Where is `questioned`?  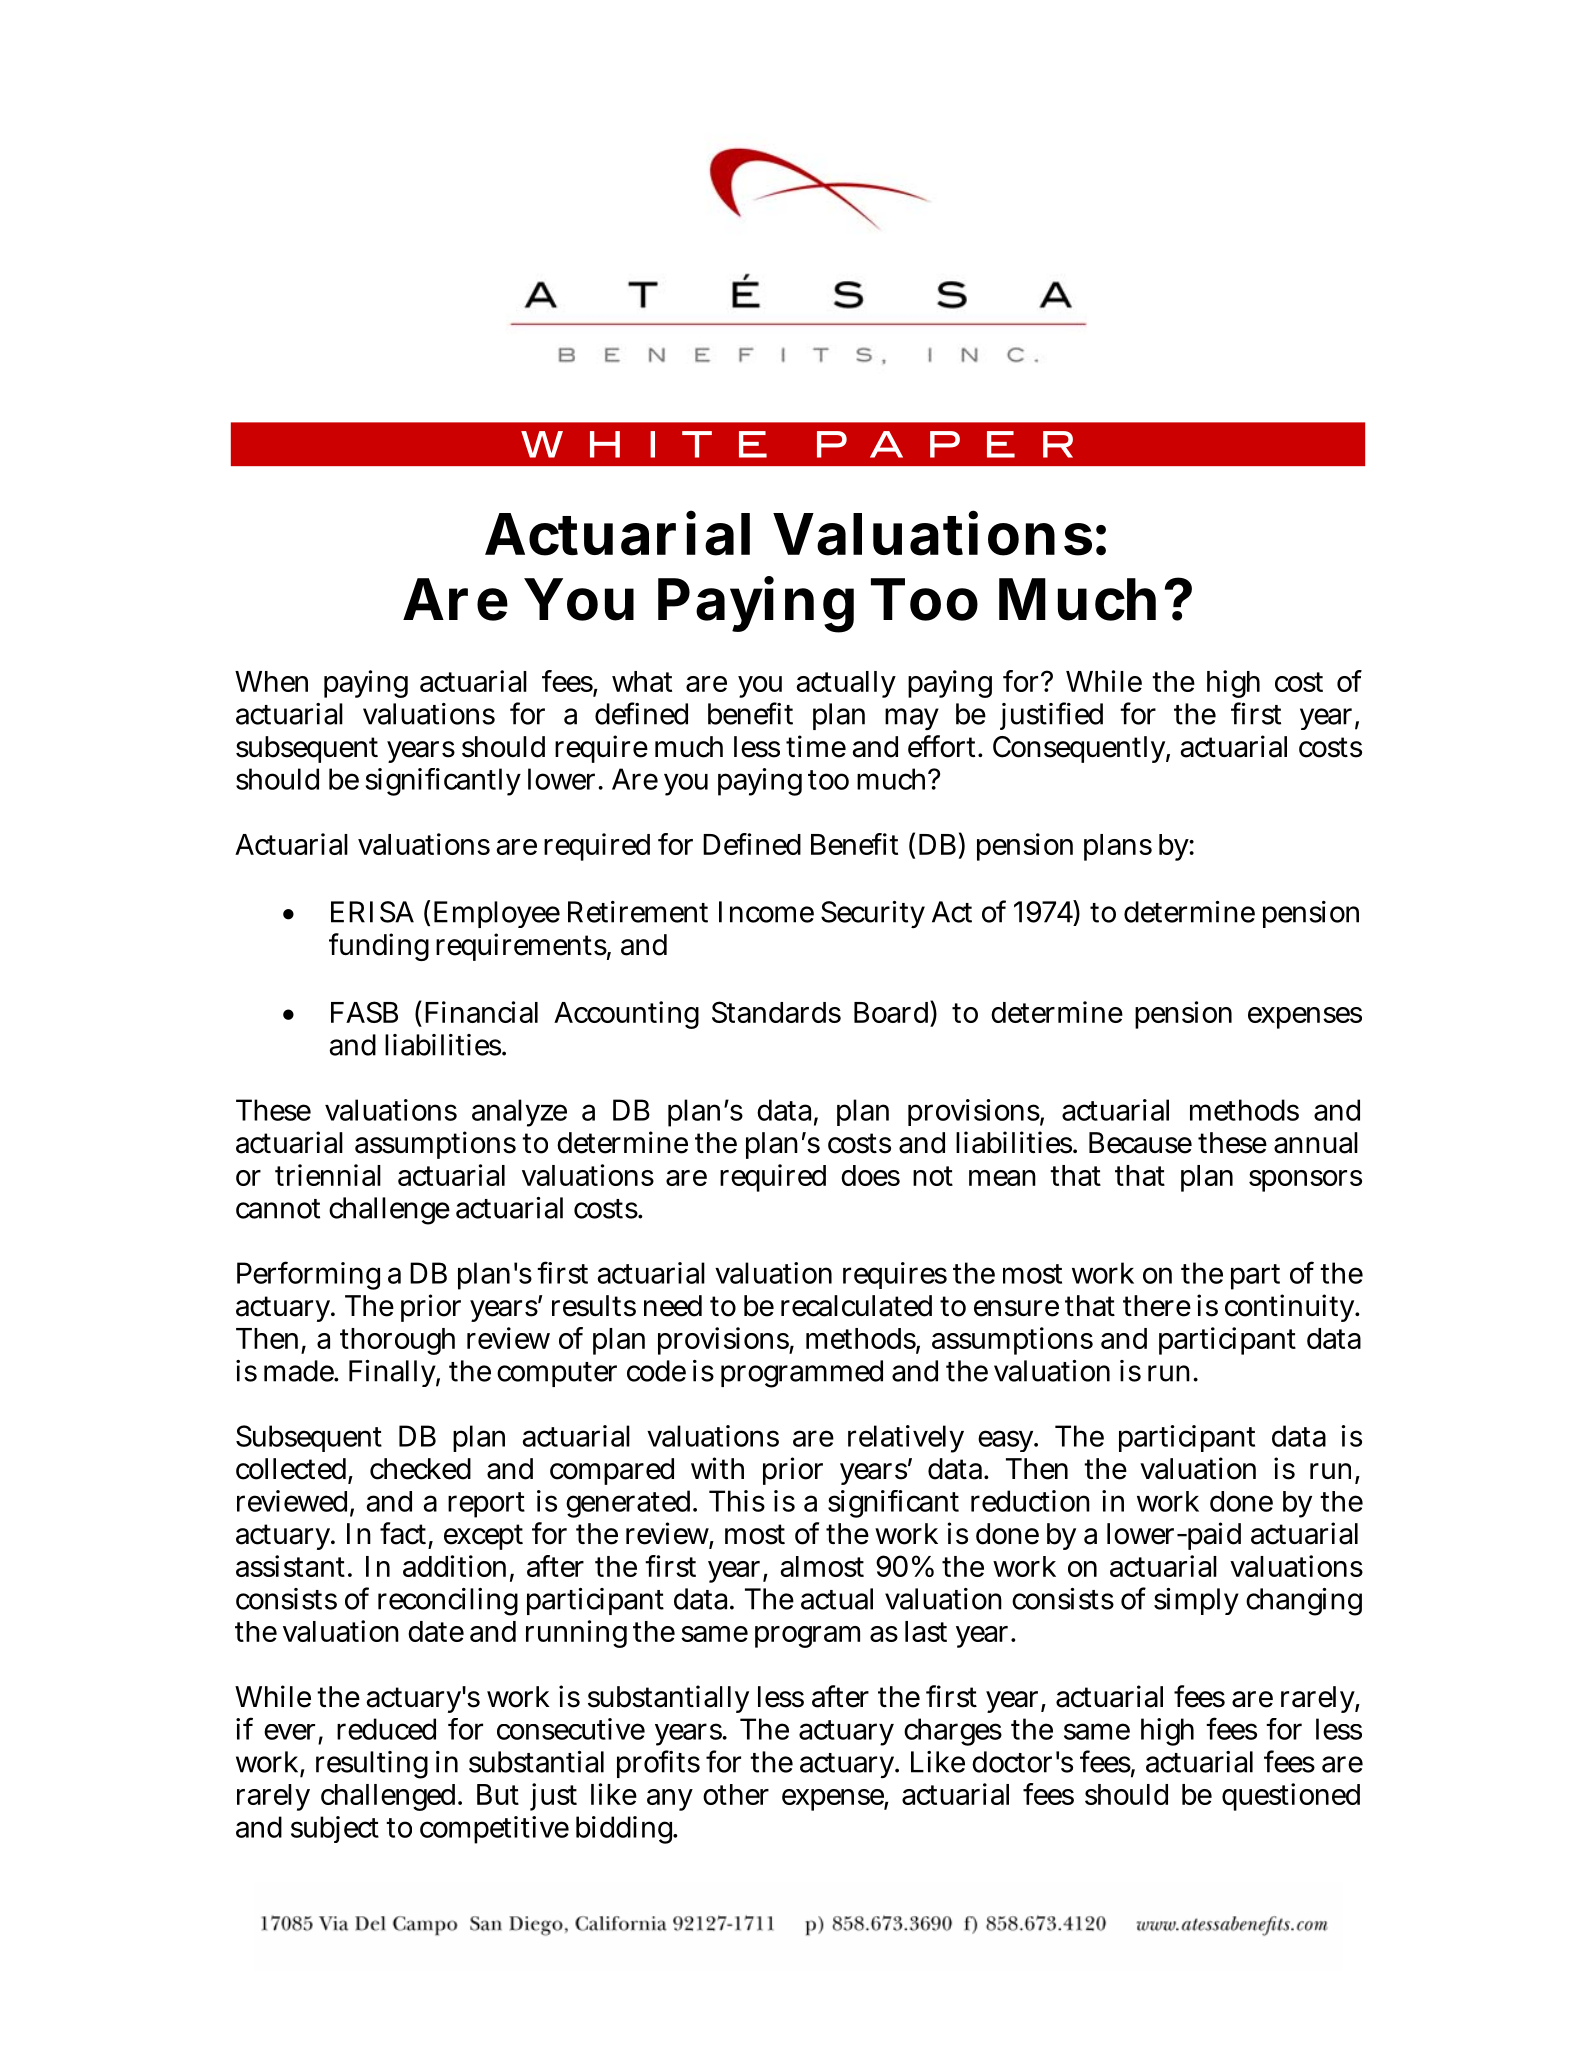
questioned is located at coordinates (1291, 1797).
